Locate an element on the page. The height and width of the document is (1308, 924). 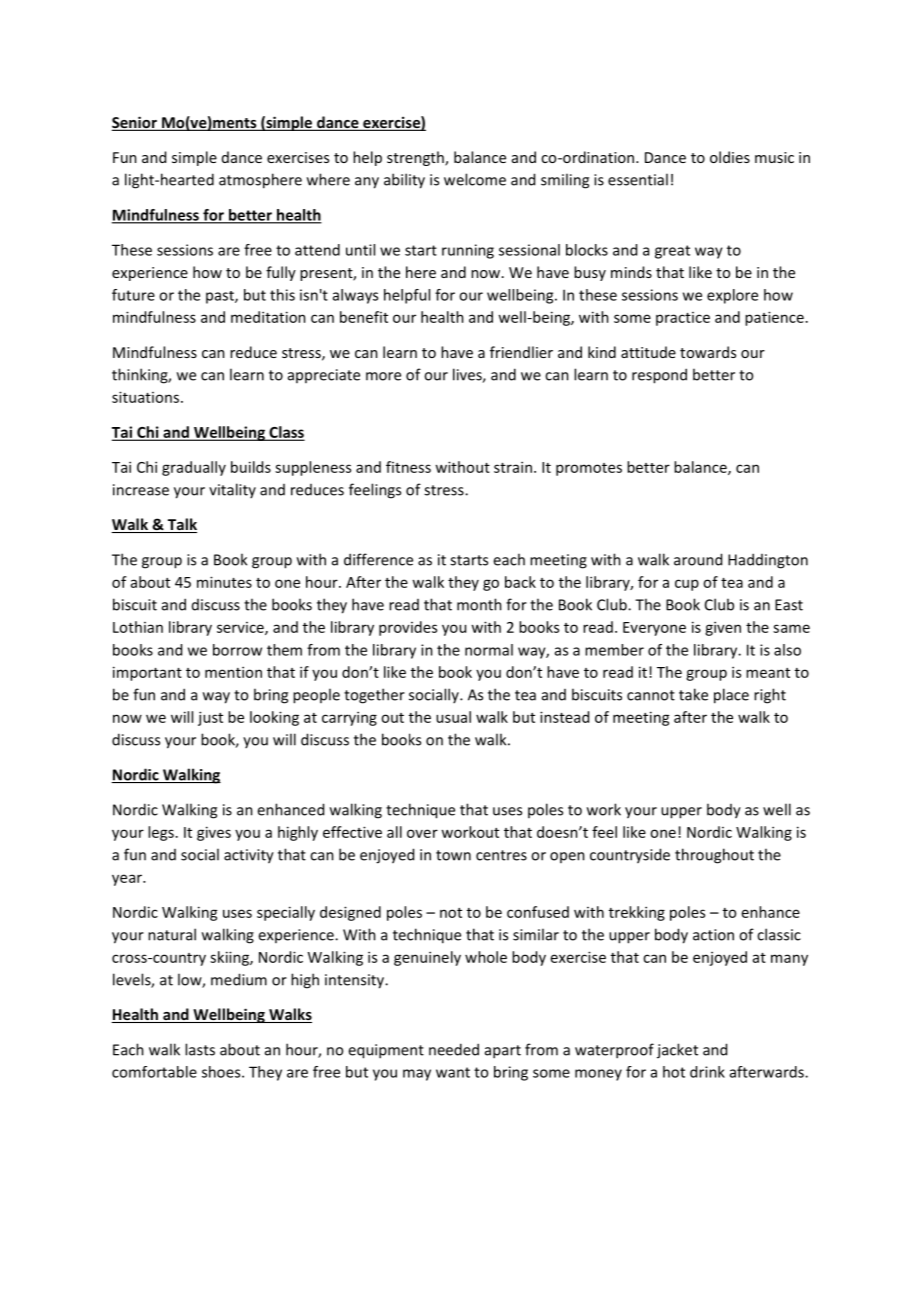
Senior is located at coordinates (135, 123).
